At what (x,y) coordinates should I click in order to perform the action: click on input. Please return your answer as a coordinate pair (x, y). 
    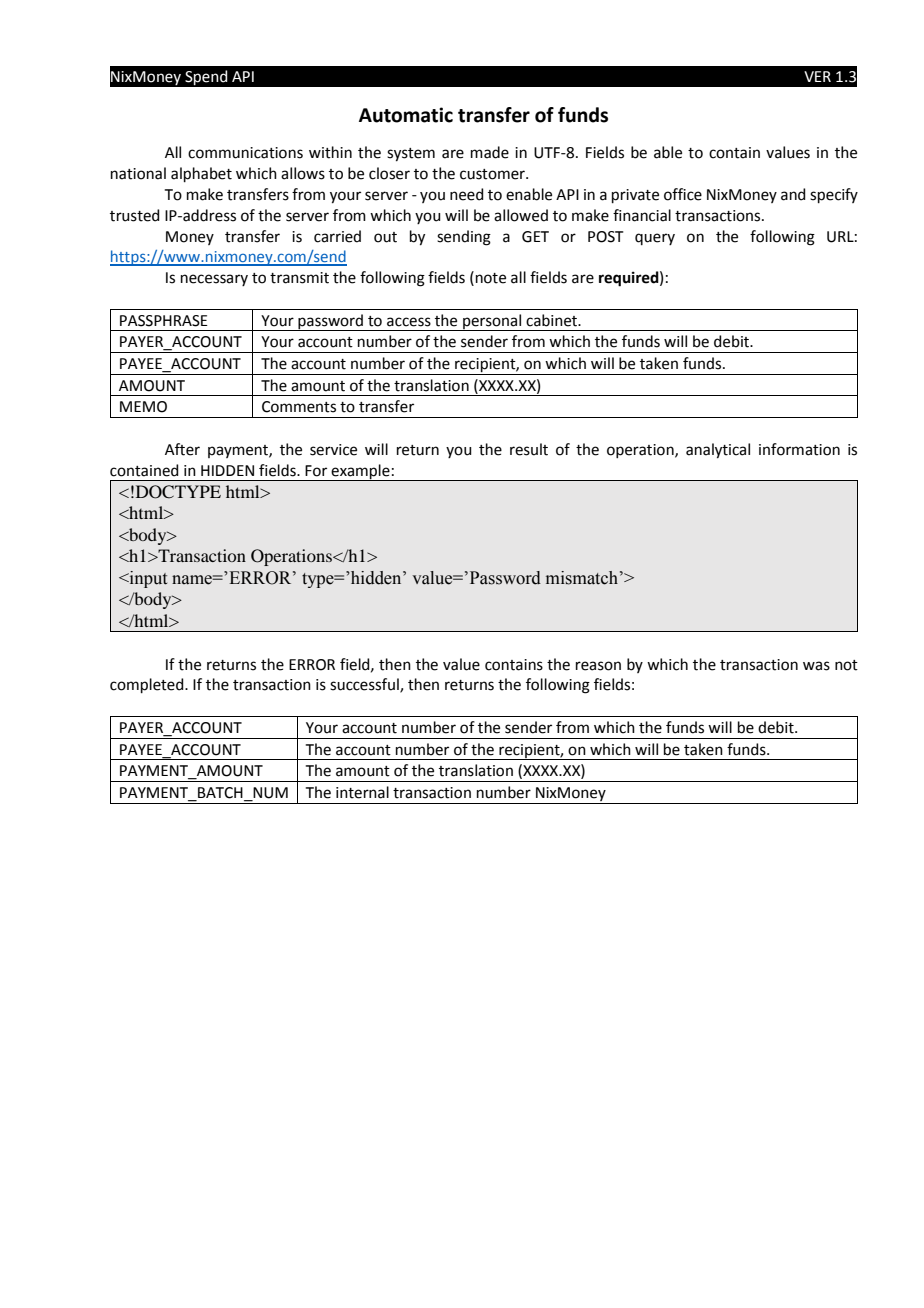
    Looking at the image, I should click on (147, 579).
